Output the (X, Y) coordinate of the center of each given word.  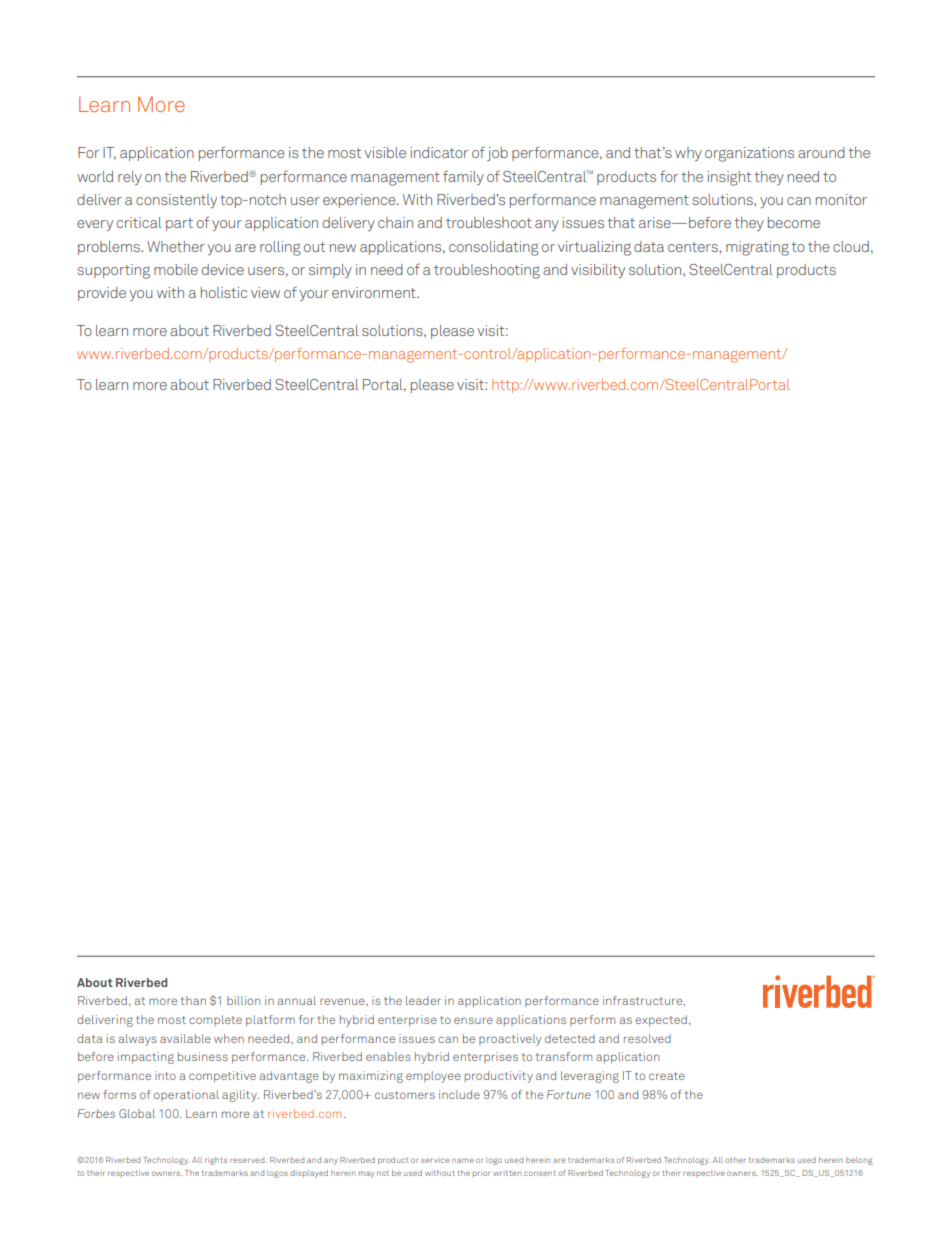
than (193, 1000)
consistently (176, 201)
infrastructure (644, 1001)
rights (216, 1161)
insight (729, 178)
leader (423, 1000)
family (463, 177)
